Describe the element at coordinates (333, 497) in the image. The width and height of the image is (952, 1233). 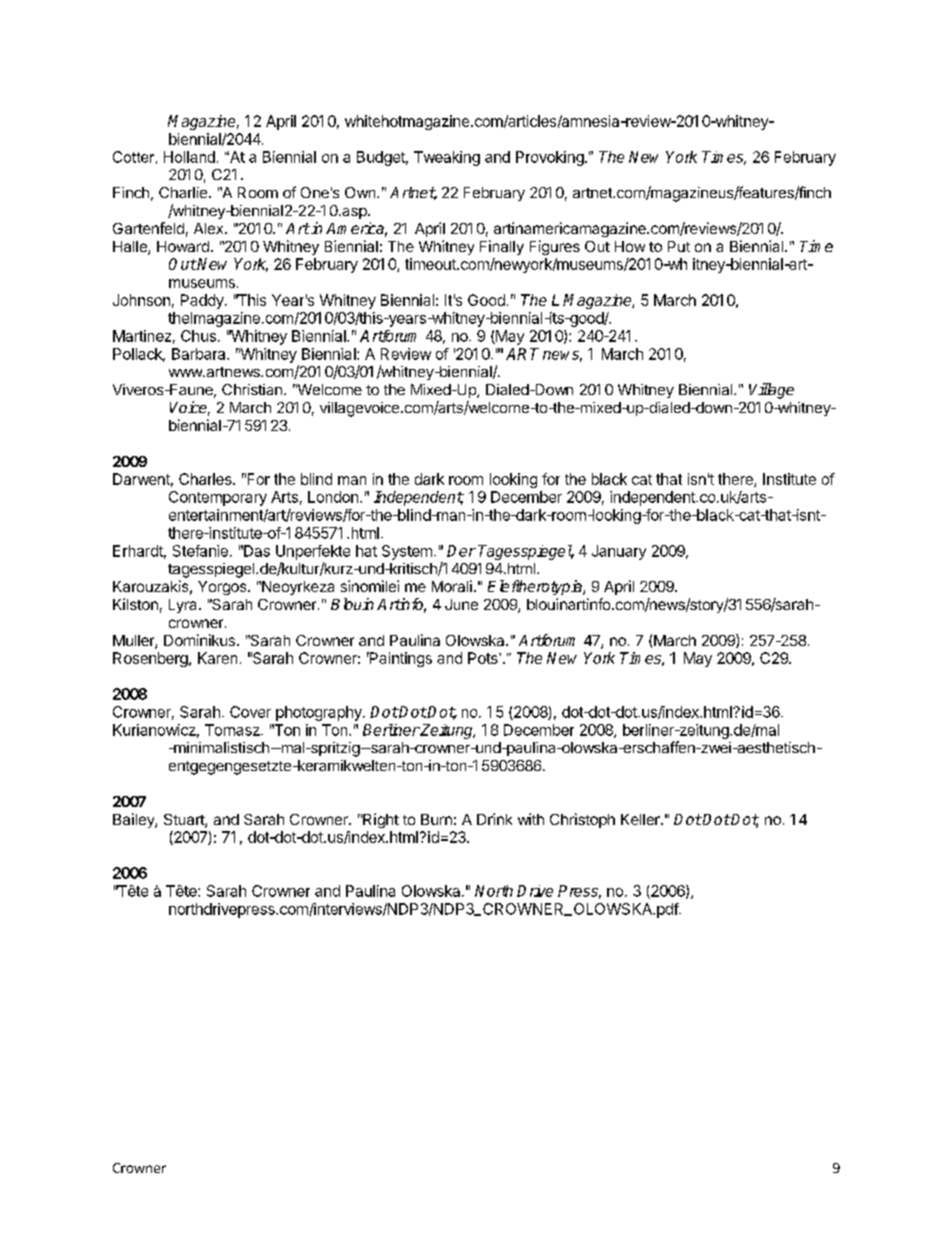
I see `London` at that location.
